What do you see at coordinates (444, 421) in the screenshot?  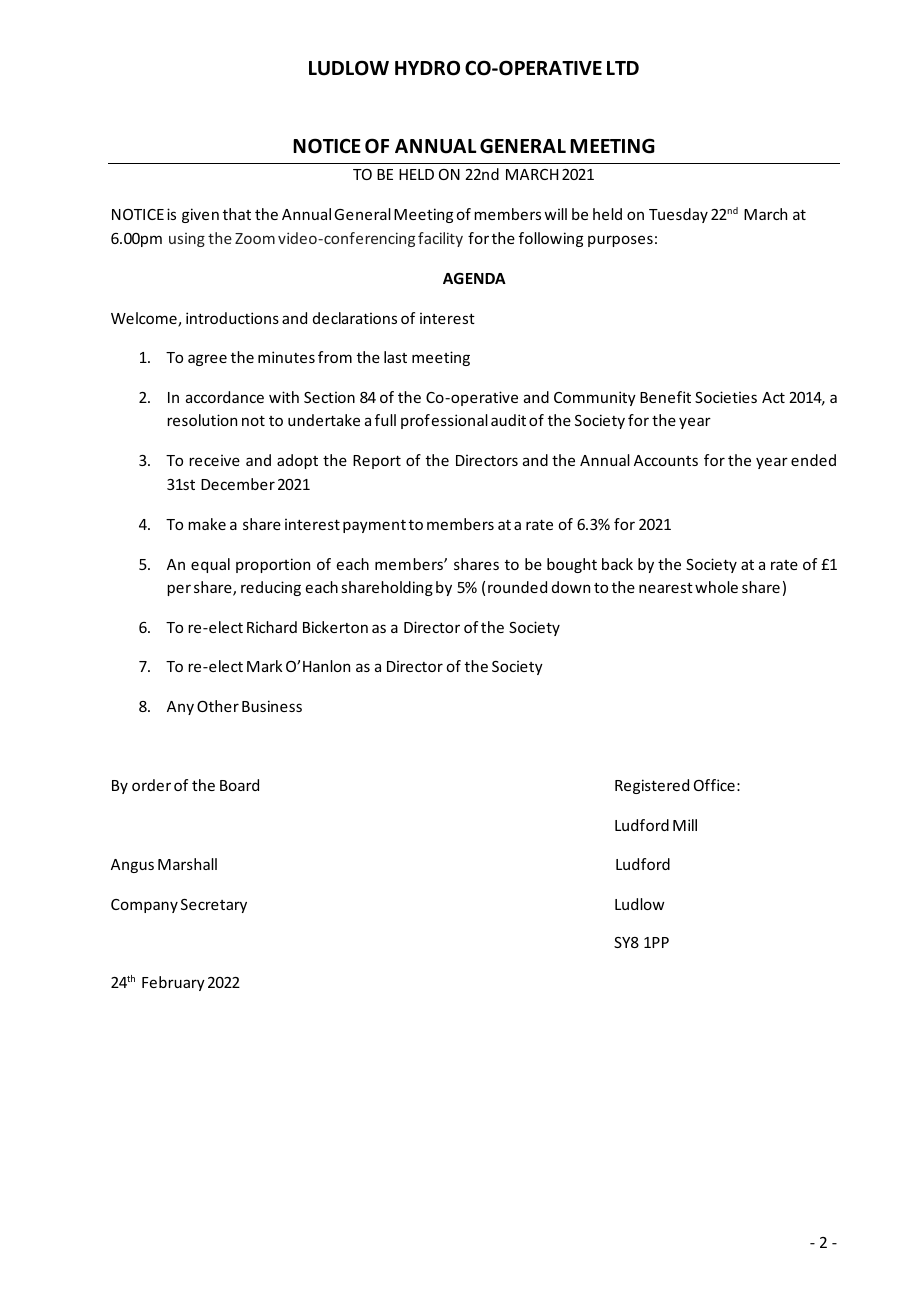 I see `professional` at bounding box center [444, 421].
